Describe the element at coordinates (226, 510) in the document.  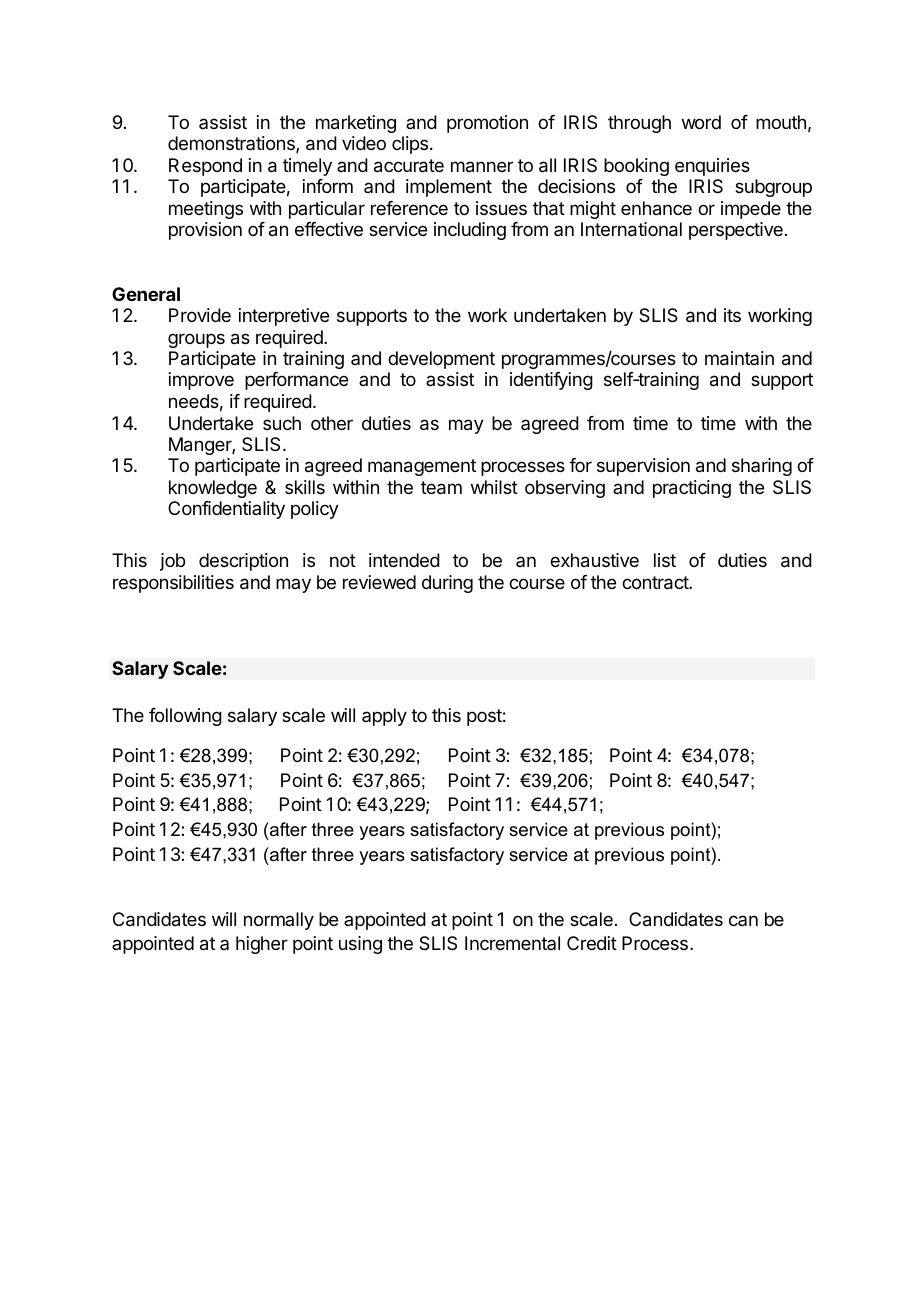
I see `Confidentiality` at that location.
